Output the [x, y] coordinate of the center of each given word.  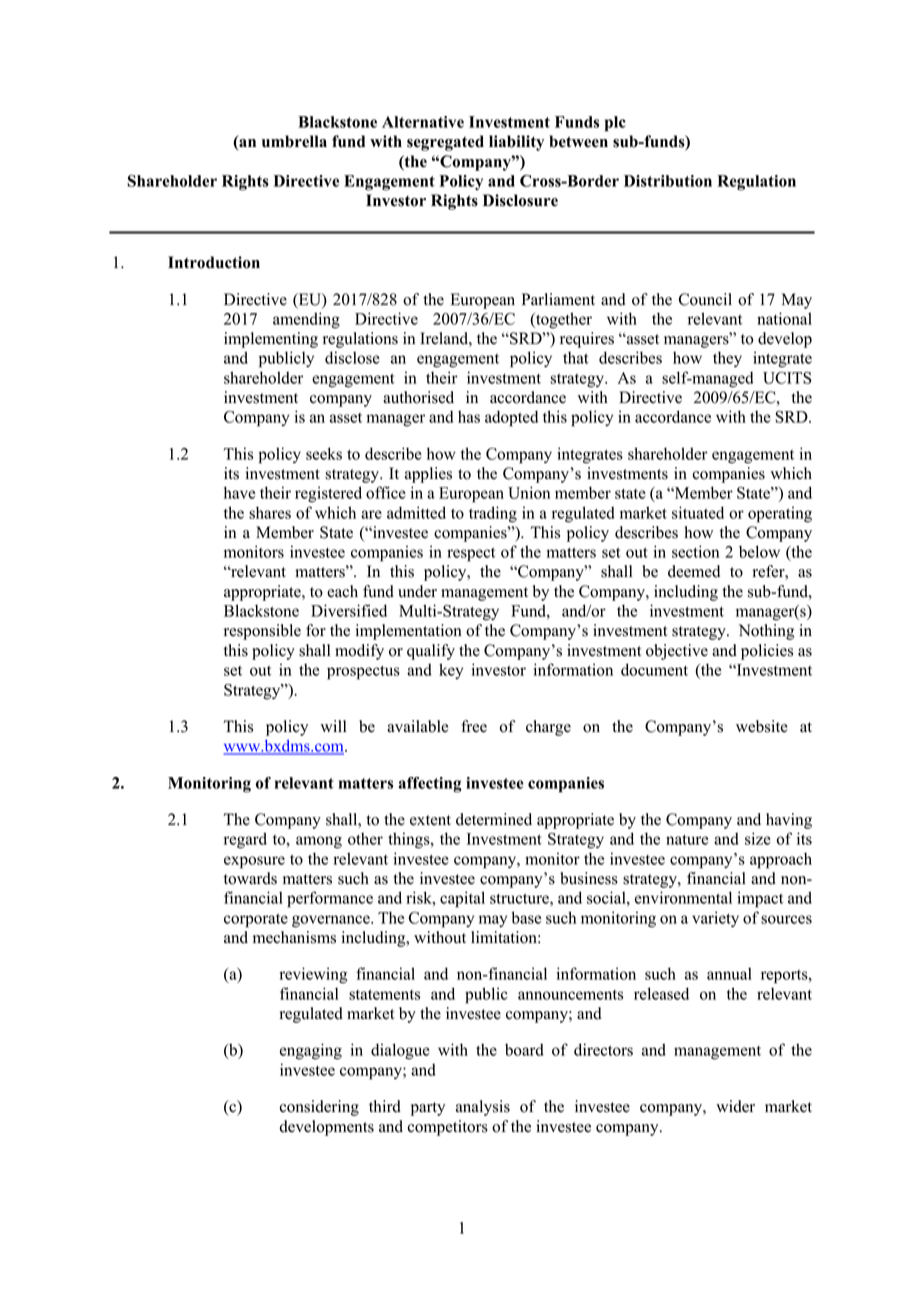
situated [698, 512]
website [762, 726]
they [727, 359]
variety [715, 919]
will [333, 726]
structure [520, 898]
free [474, 726]
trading [493, 514]
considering [319, 1108]
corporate [256, 920]
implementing [271, 340]
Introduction [214, 262]
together [563, 320]
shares [270, 512]
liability [516, 143]
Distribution [668, 181]
